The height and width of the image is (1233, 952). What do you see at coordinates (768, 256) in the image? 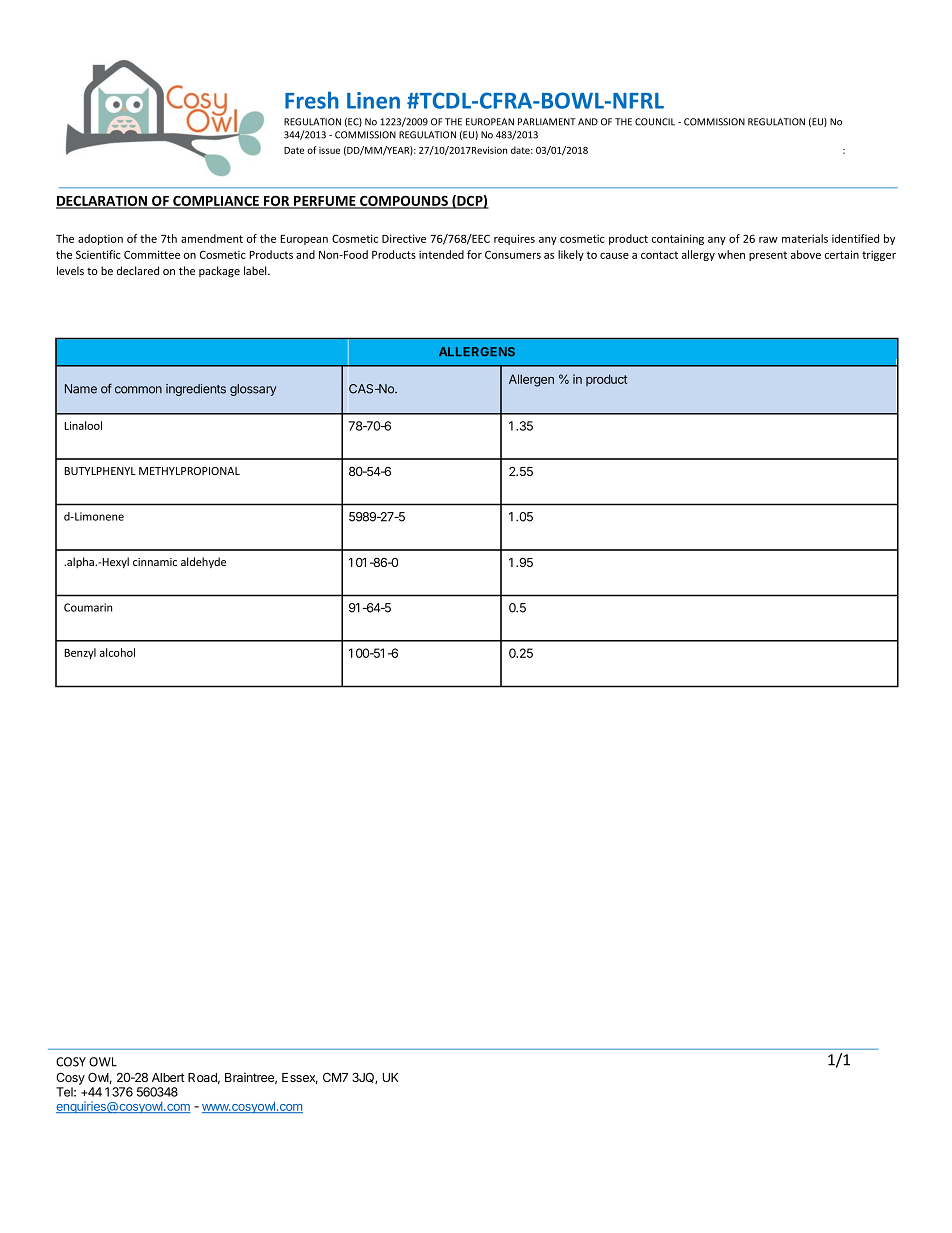
I see `present` at bounding box center [768, 256].
